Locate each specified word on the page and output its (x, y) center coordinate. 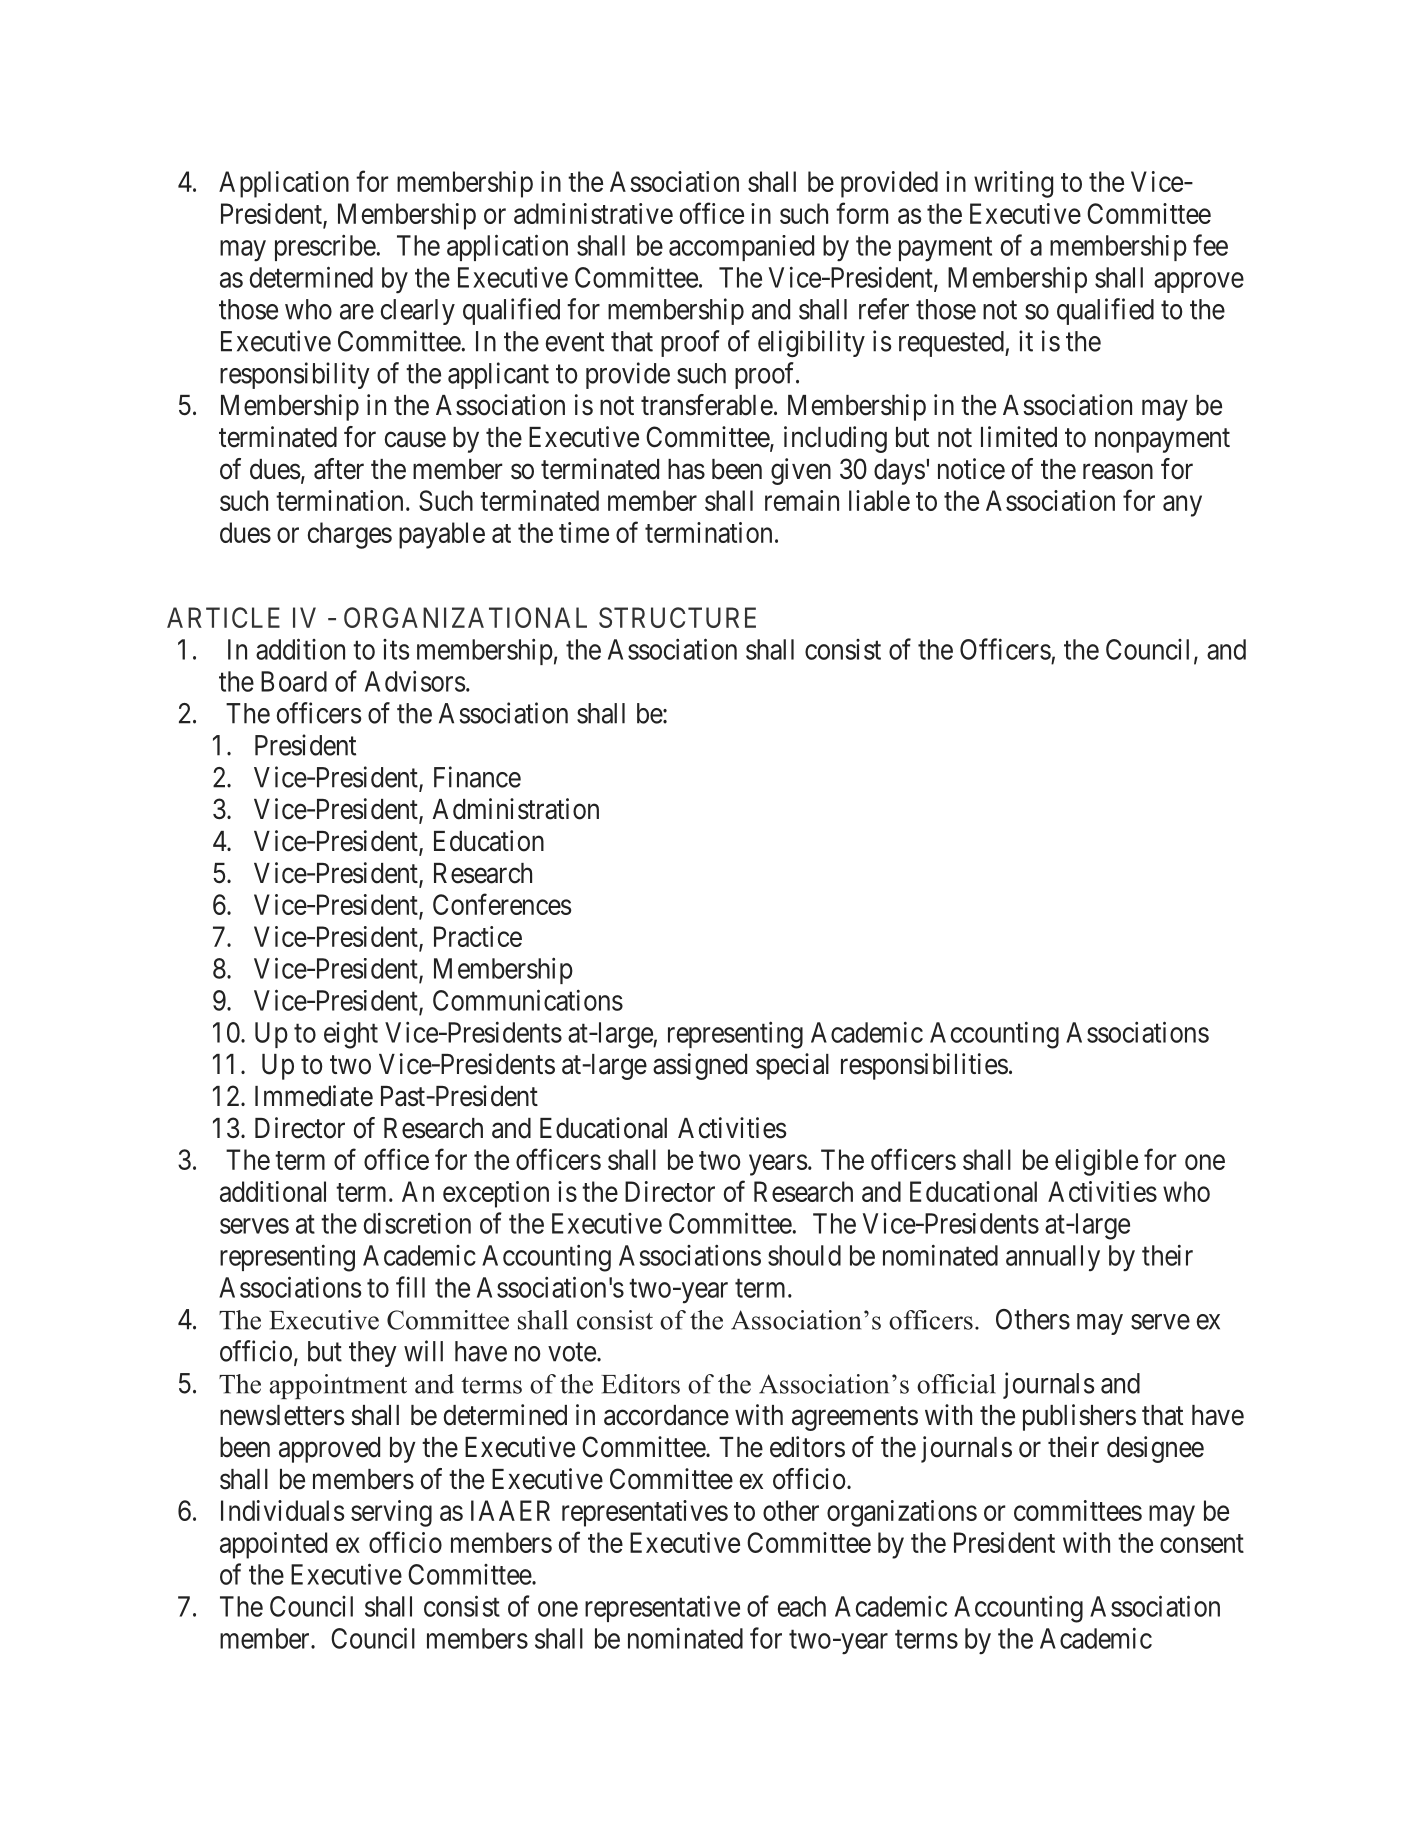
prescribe (325, 247)
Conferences (502, 904)
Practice (478, 936)
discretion (417, 1223)
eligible (1096, 1162)
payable (442, 535)
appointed (273, 1545)
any (1182, 506)
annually (1053, 1258)
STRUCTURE (677, 617)
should (804, 1255)
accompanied (741, 248)
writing (1013, 184)
